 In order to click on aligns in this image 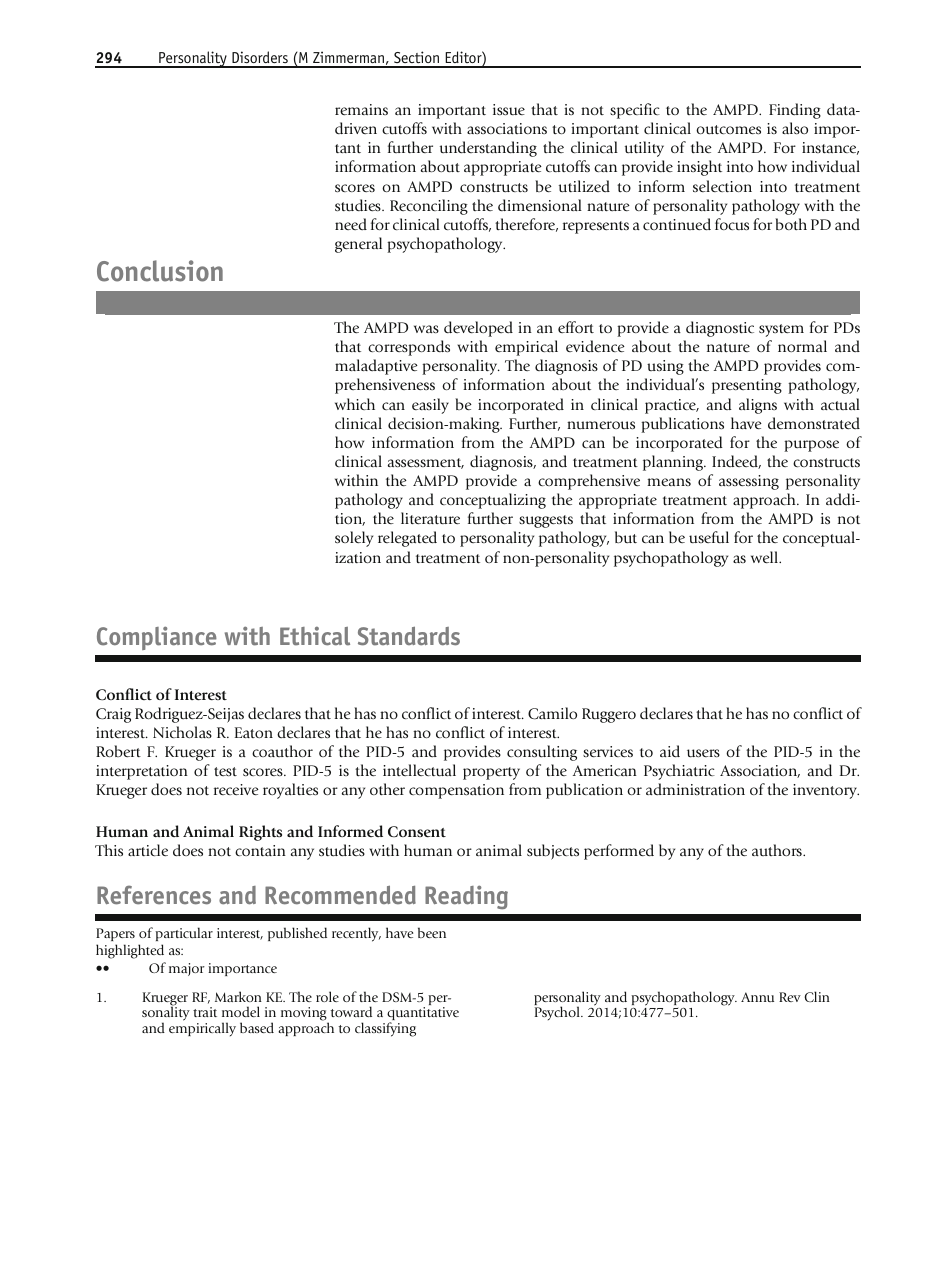, I will do `click(758, 406)`.
